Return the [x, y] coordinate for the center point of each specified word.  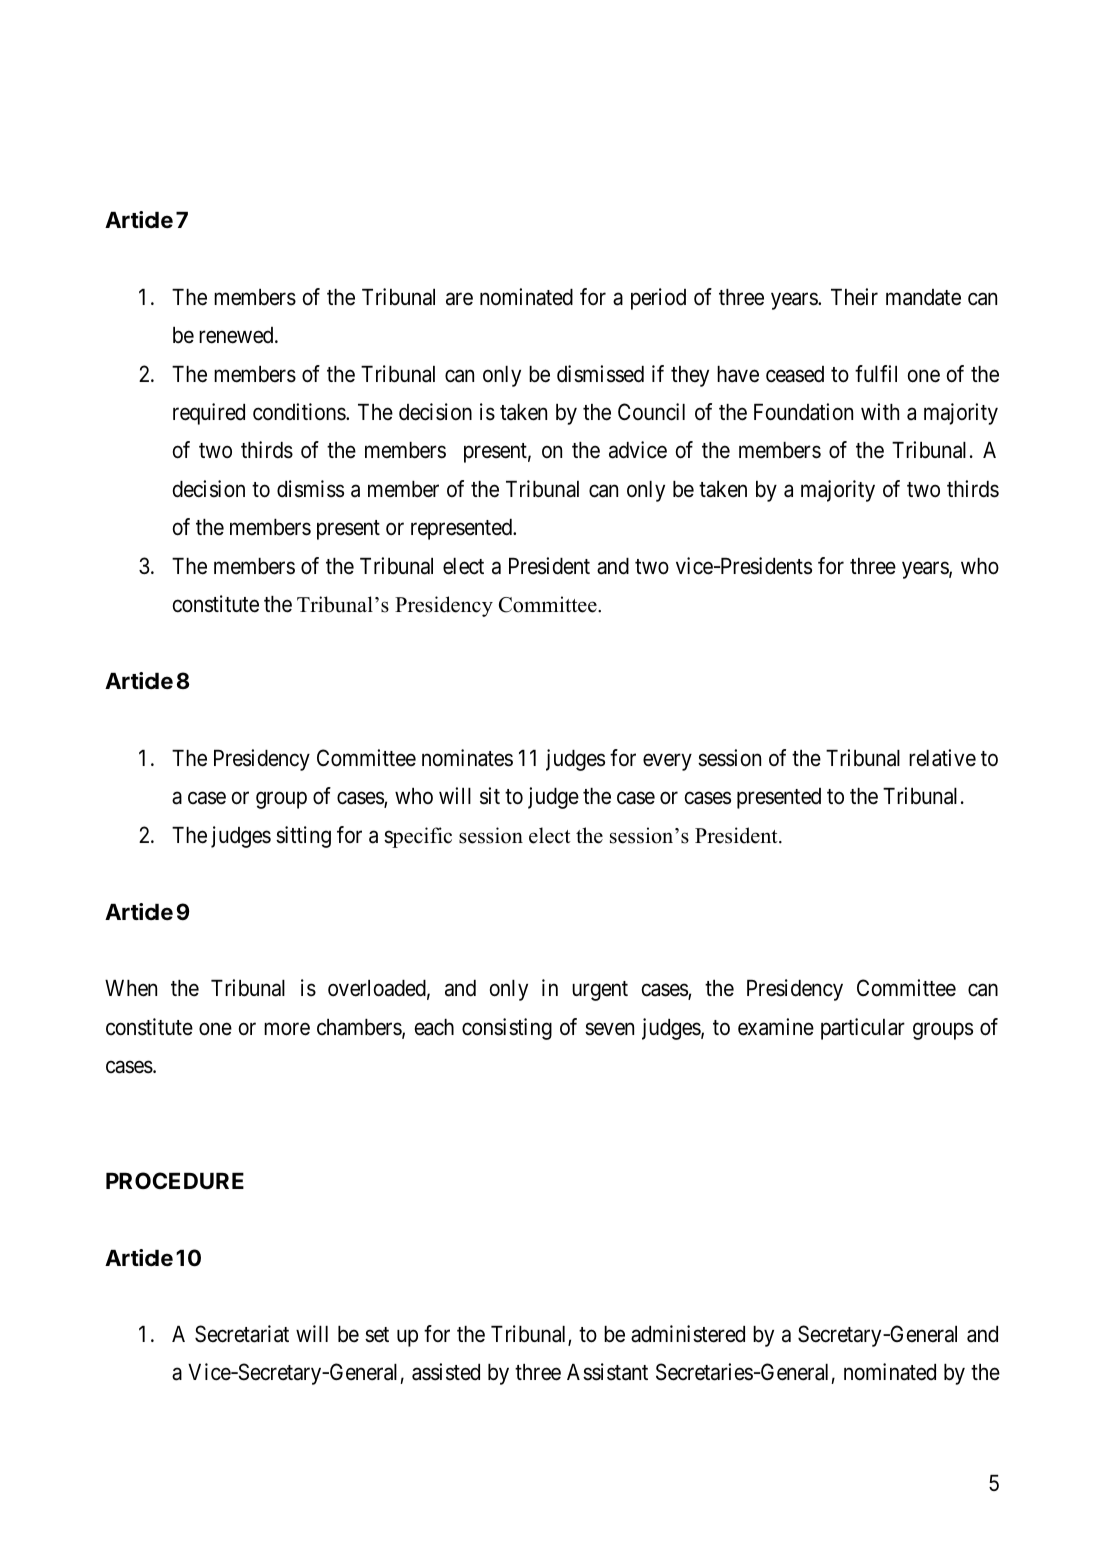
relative [942, 758]
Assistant [607, 1372]
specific [418, 837]
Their [854, 297]
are [459, 299]
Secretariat [242, 1334]
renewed [237, 335]
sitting [303, 837]
